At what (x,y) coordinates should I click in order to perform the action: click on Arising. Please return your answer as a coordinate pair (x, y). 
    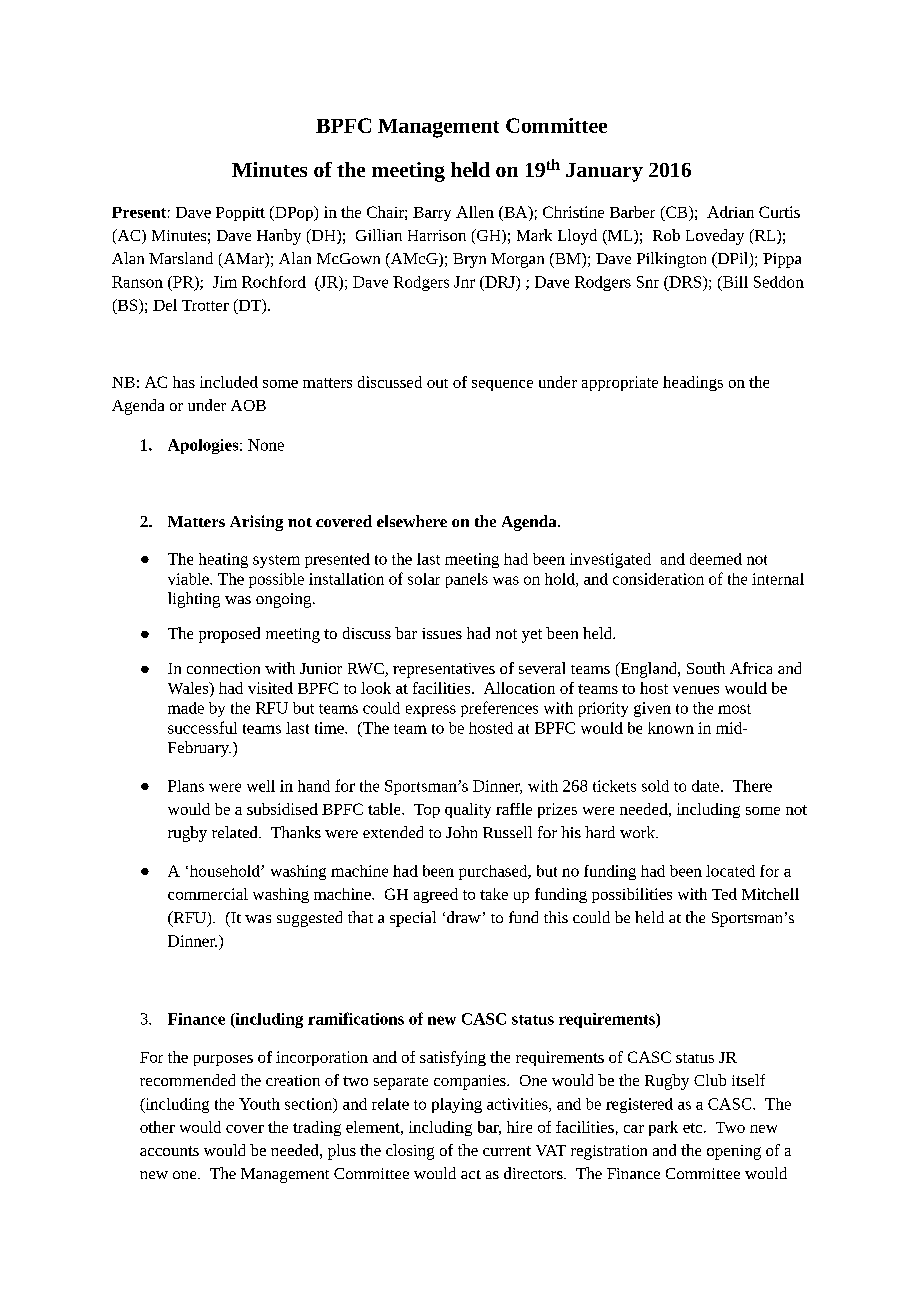
    Looking at the image, I should click on (256, 523).
